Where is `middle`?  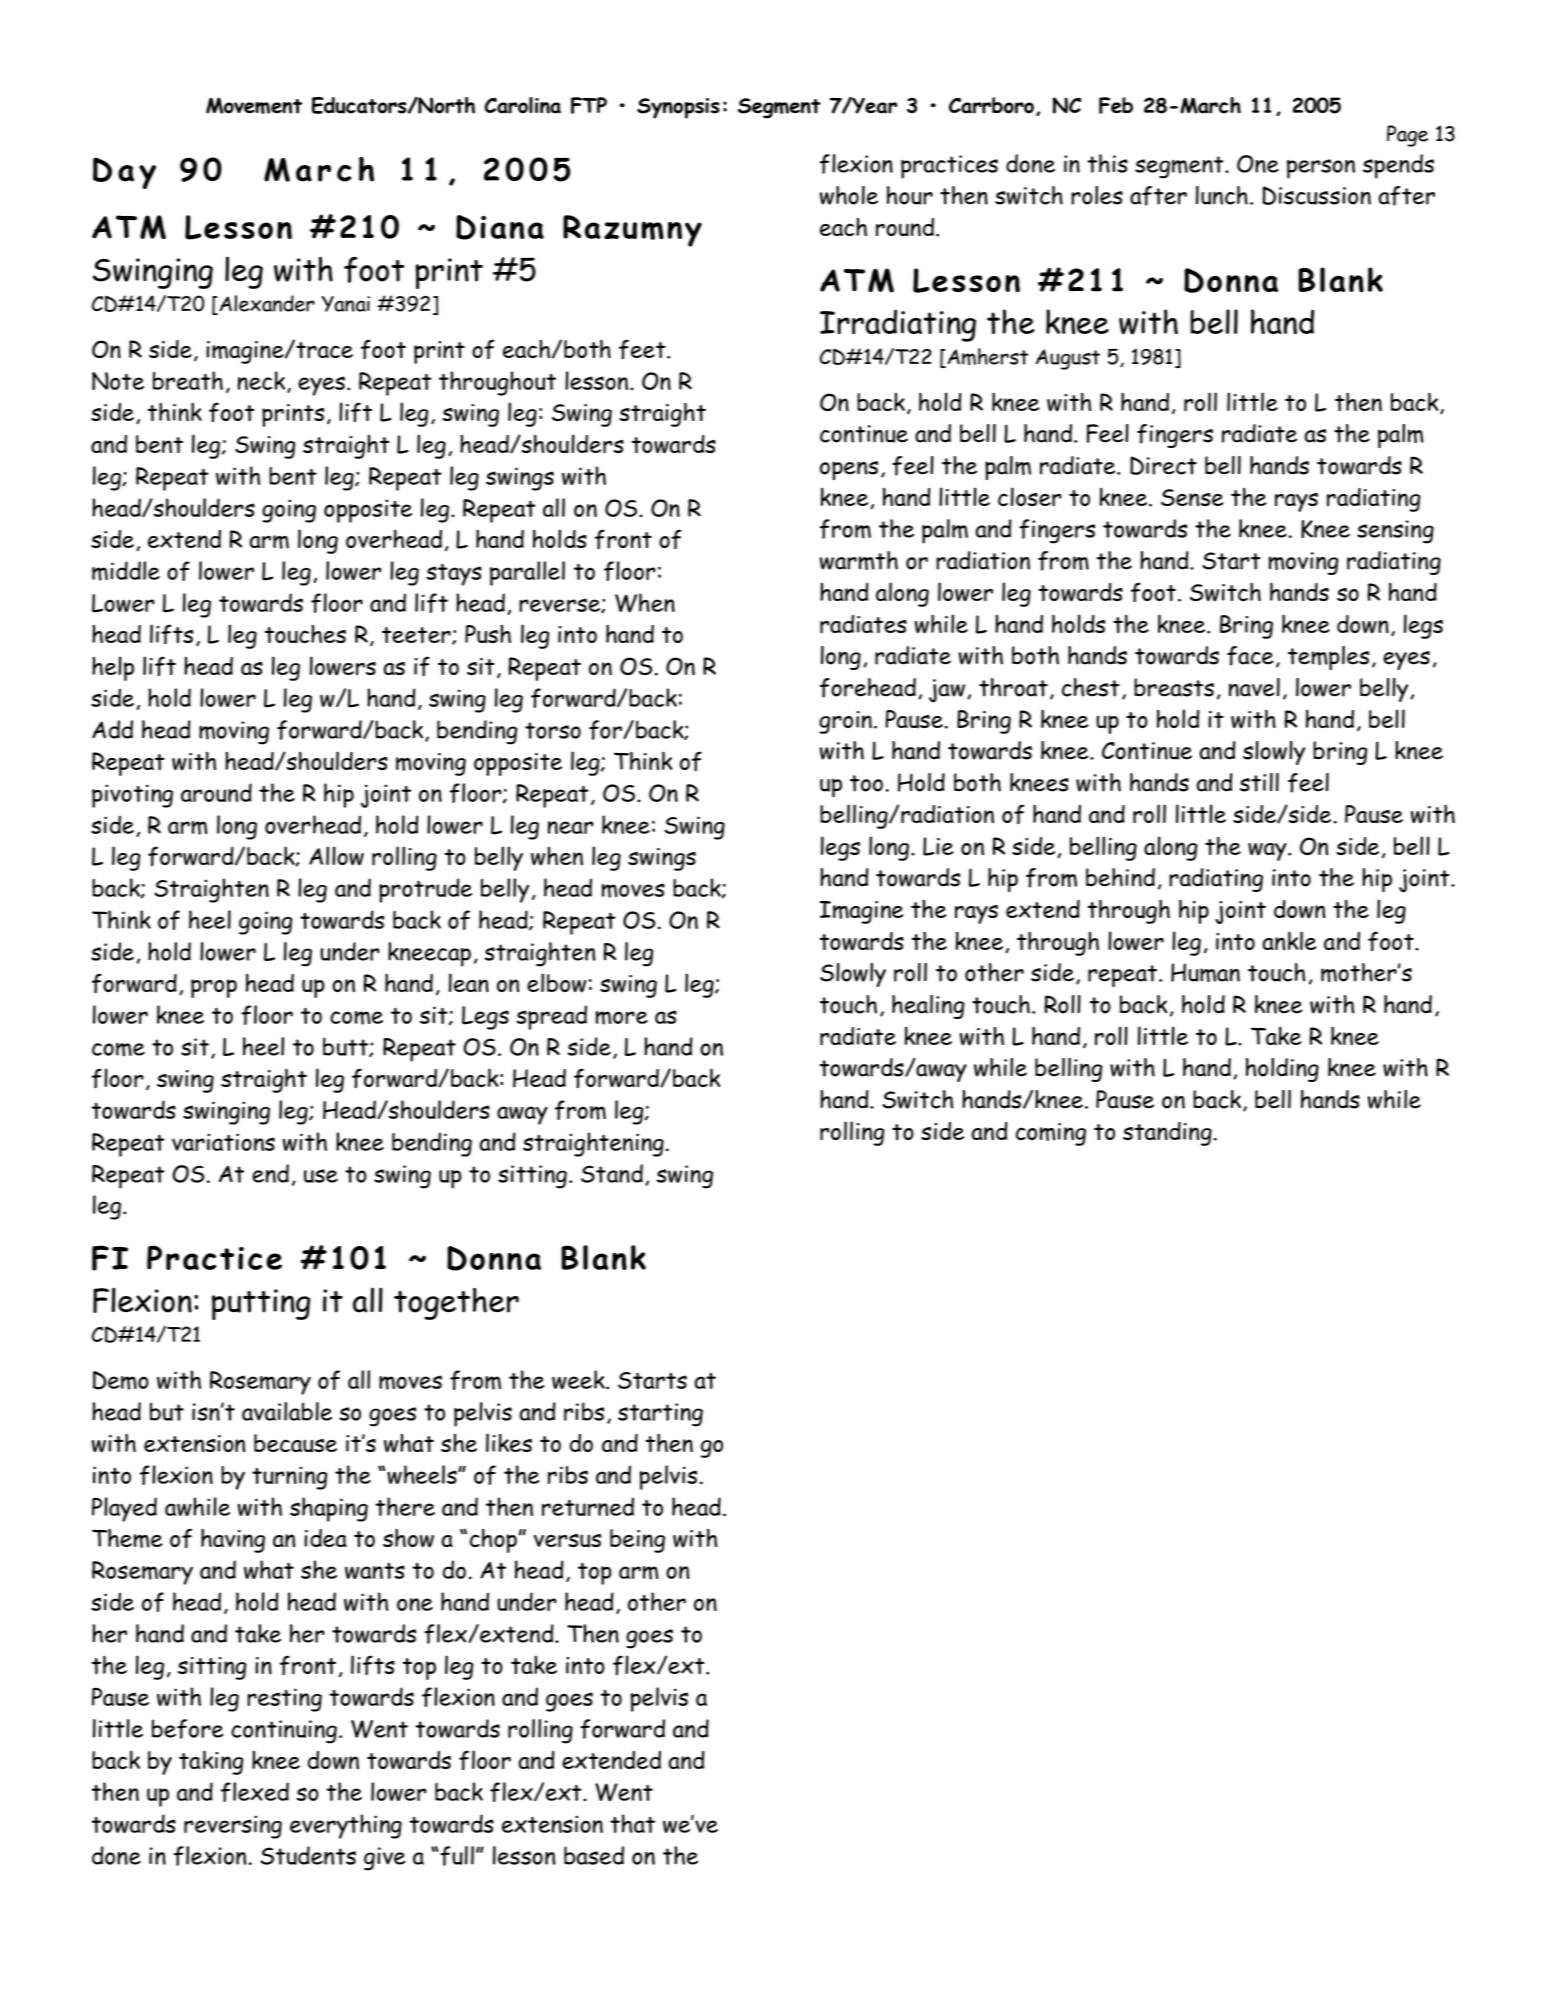
middle is located at coordinates (126, 571).
